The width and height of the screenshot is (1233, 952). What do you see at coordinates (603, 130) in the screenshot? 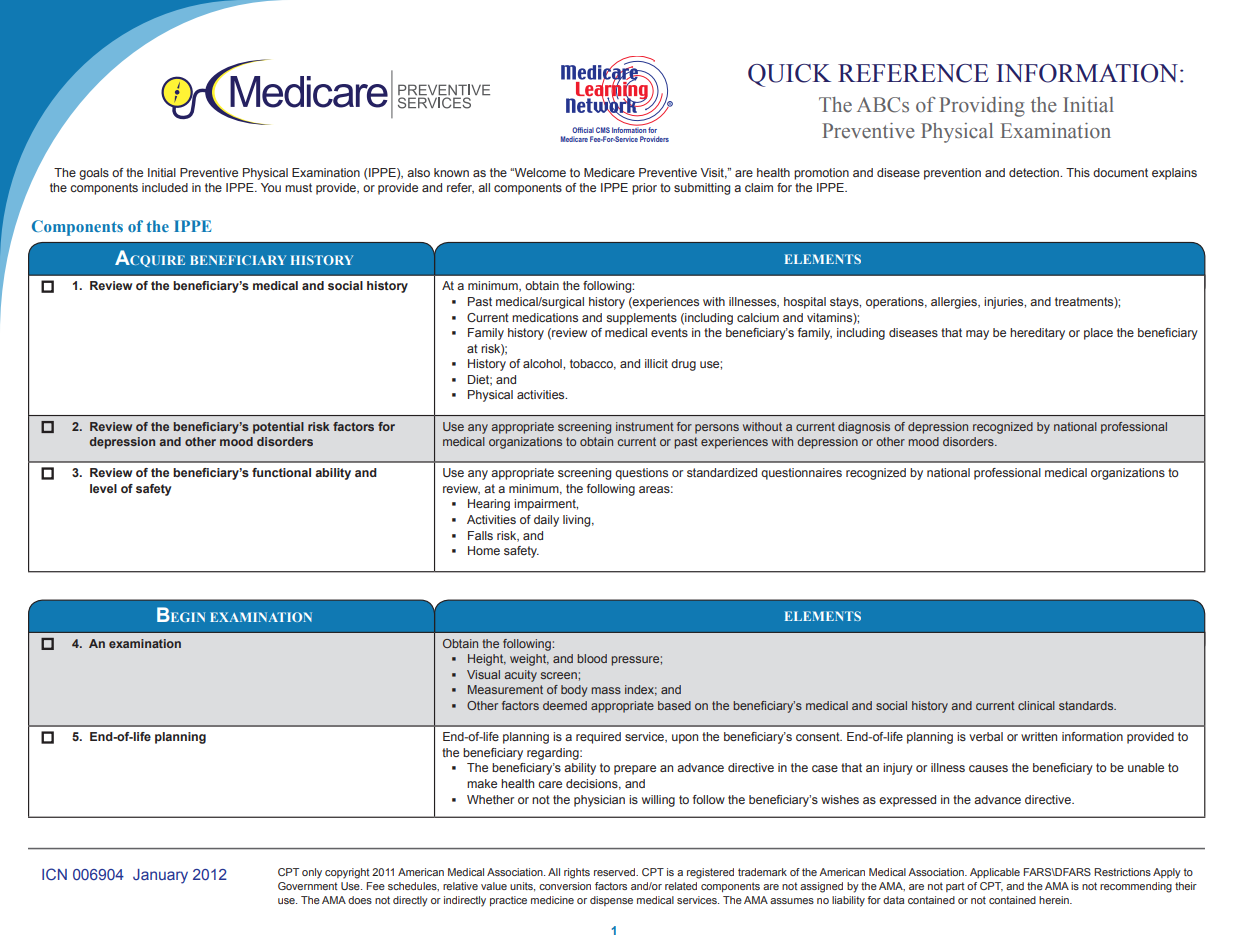
I see `CMS` at bounding box center [603, 130].
